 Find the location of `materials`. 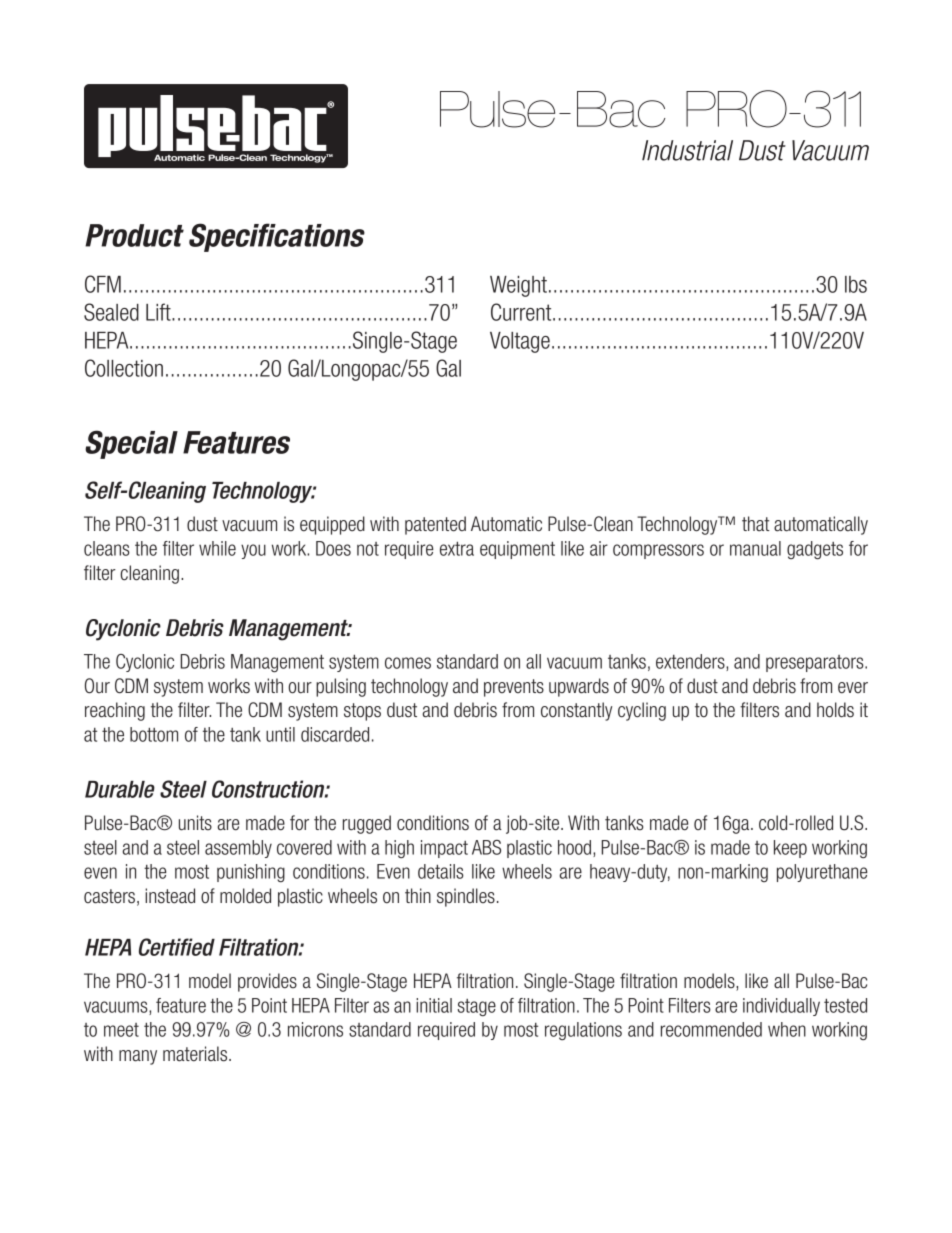

materials is located at coordinates (196, 1054).
